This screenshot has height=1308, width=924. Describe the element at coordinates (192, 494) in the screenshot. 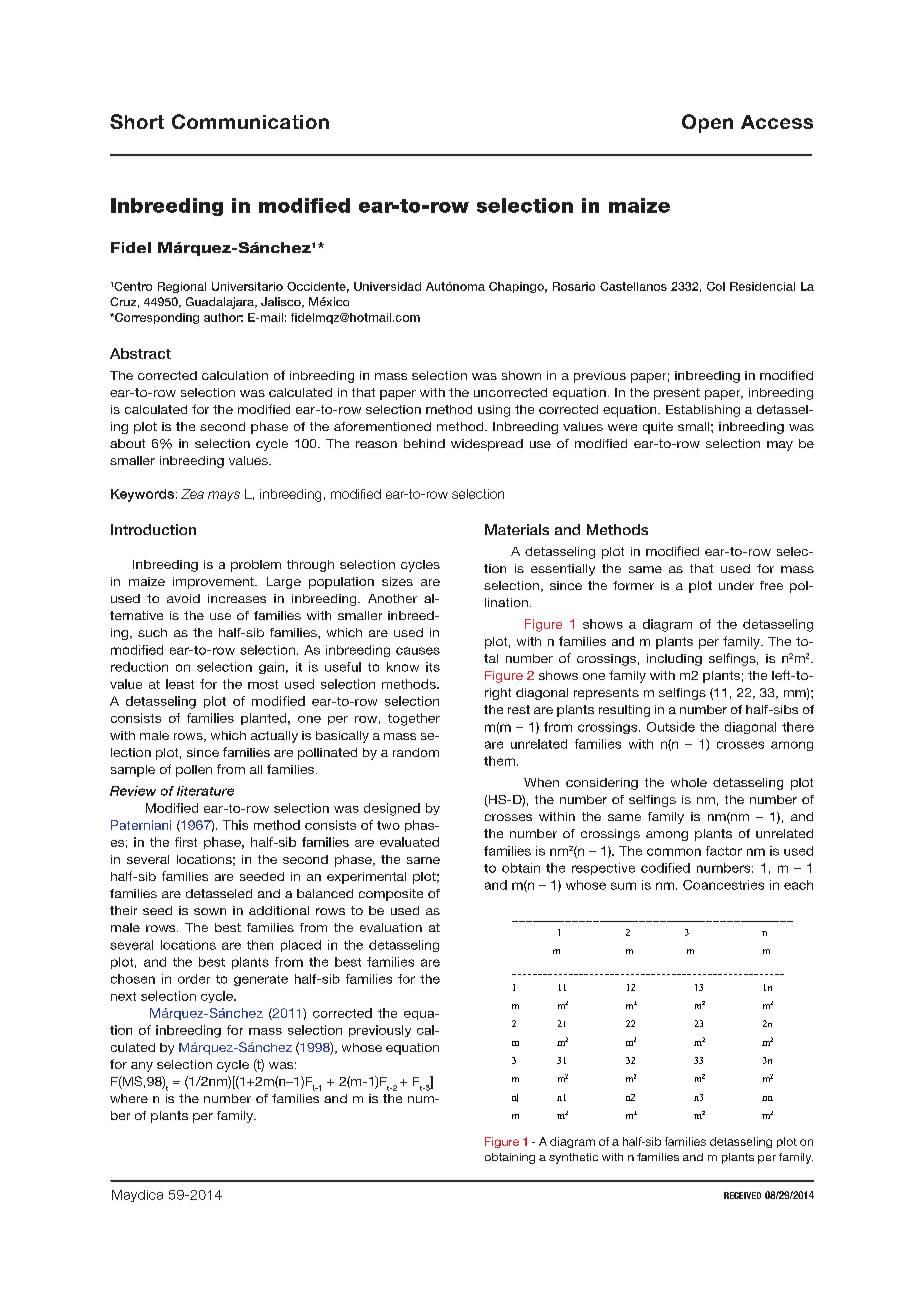

I see `Zea` at that location.
